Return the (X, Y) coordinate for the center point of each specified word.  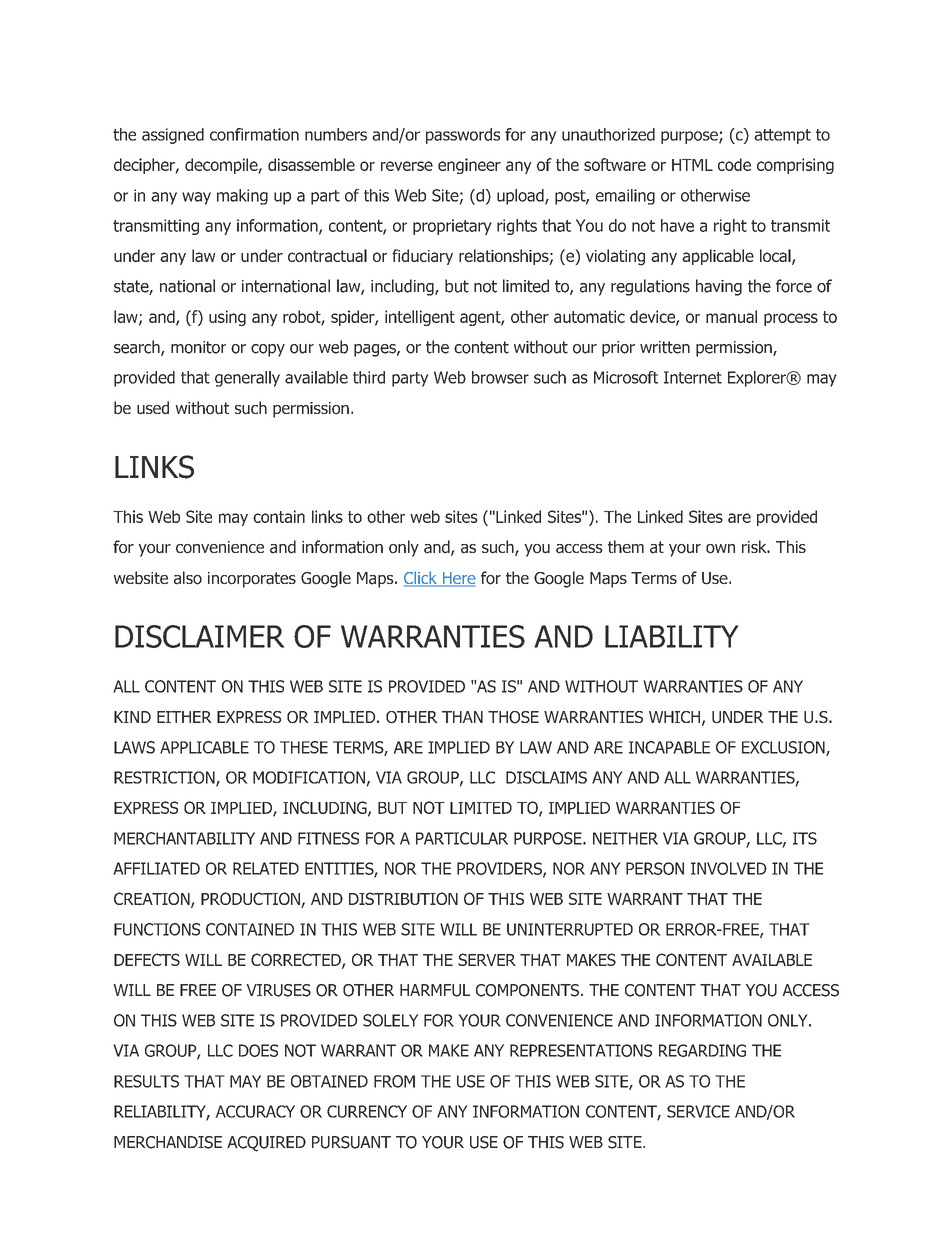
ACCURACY (255, 1111)
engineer (469, 166)
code (734, 164)
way (196, 198)
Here (458, 579)
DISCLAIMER (199, 636)
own (720, 549)
